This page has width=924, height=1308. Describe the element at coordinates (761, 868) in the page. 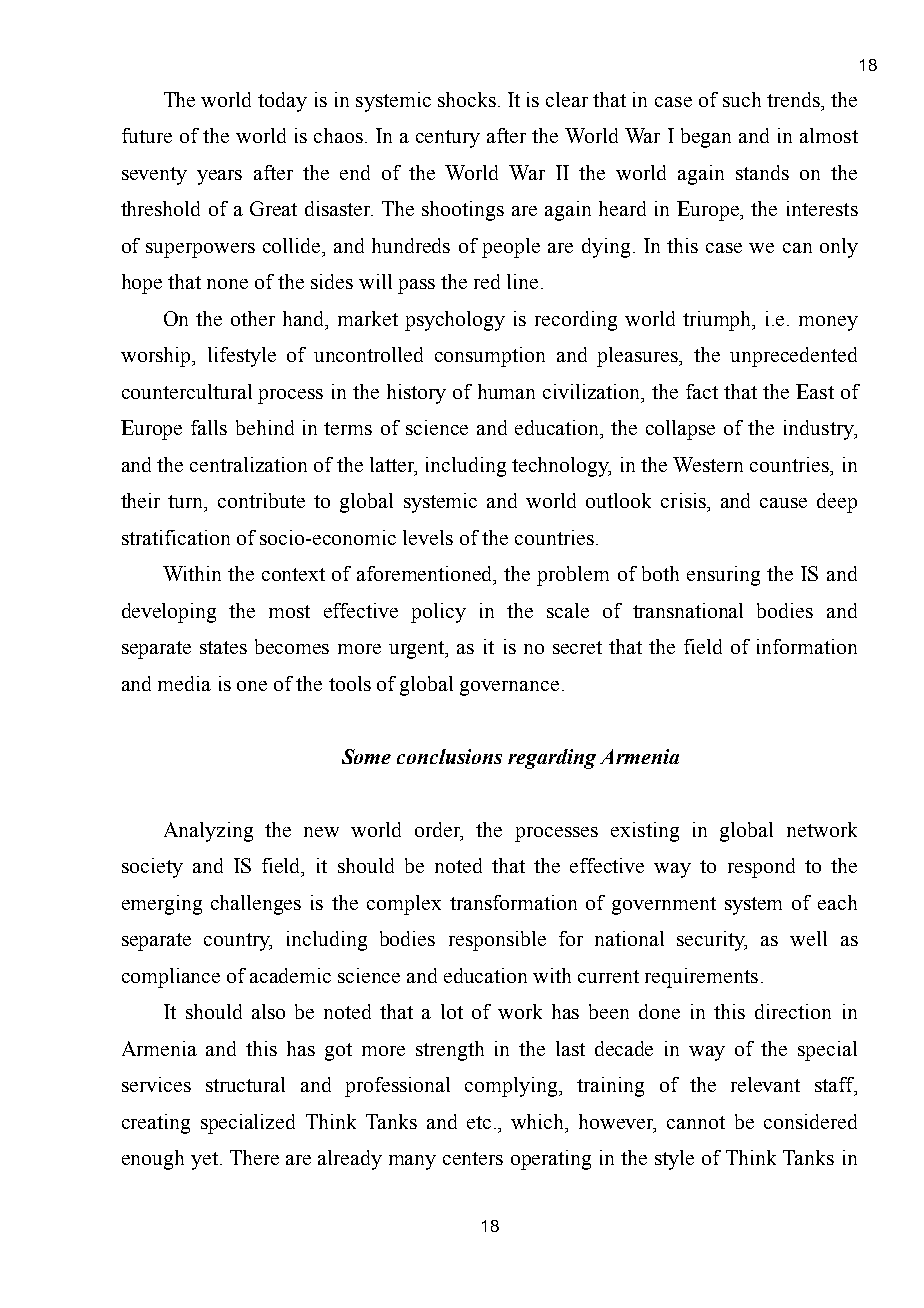

I see `respond` at that location.
